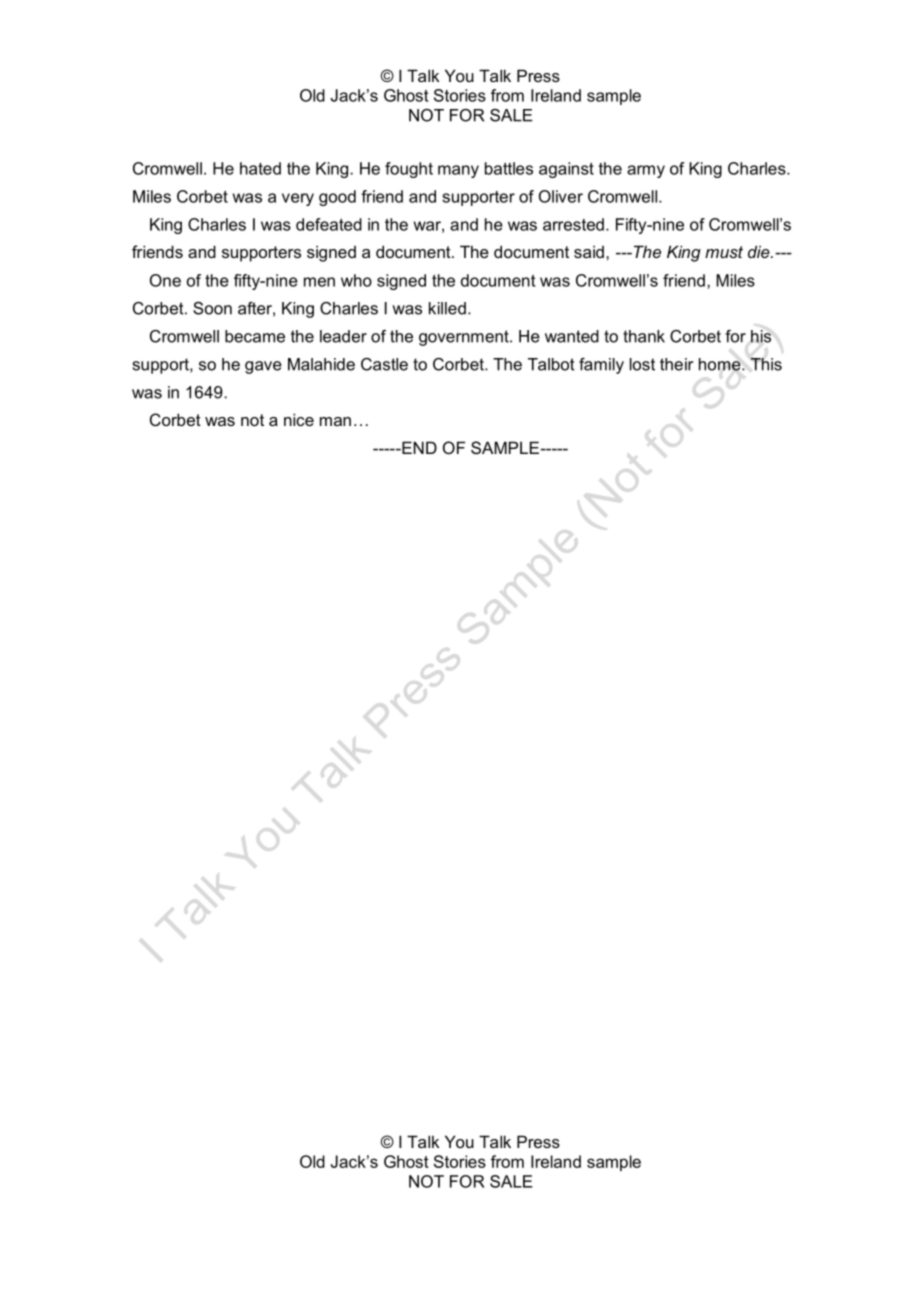  What do you see at coordinates (299, 419) in the screenshot?
I see `nice` at bounding box center [299, 419].
